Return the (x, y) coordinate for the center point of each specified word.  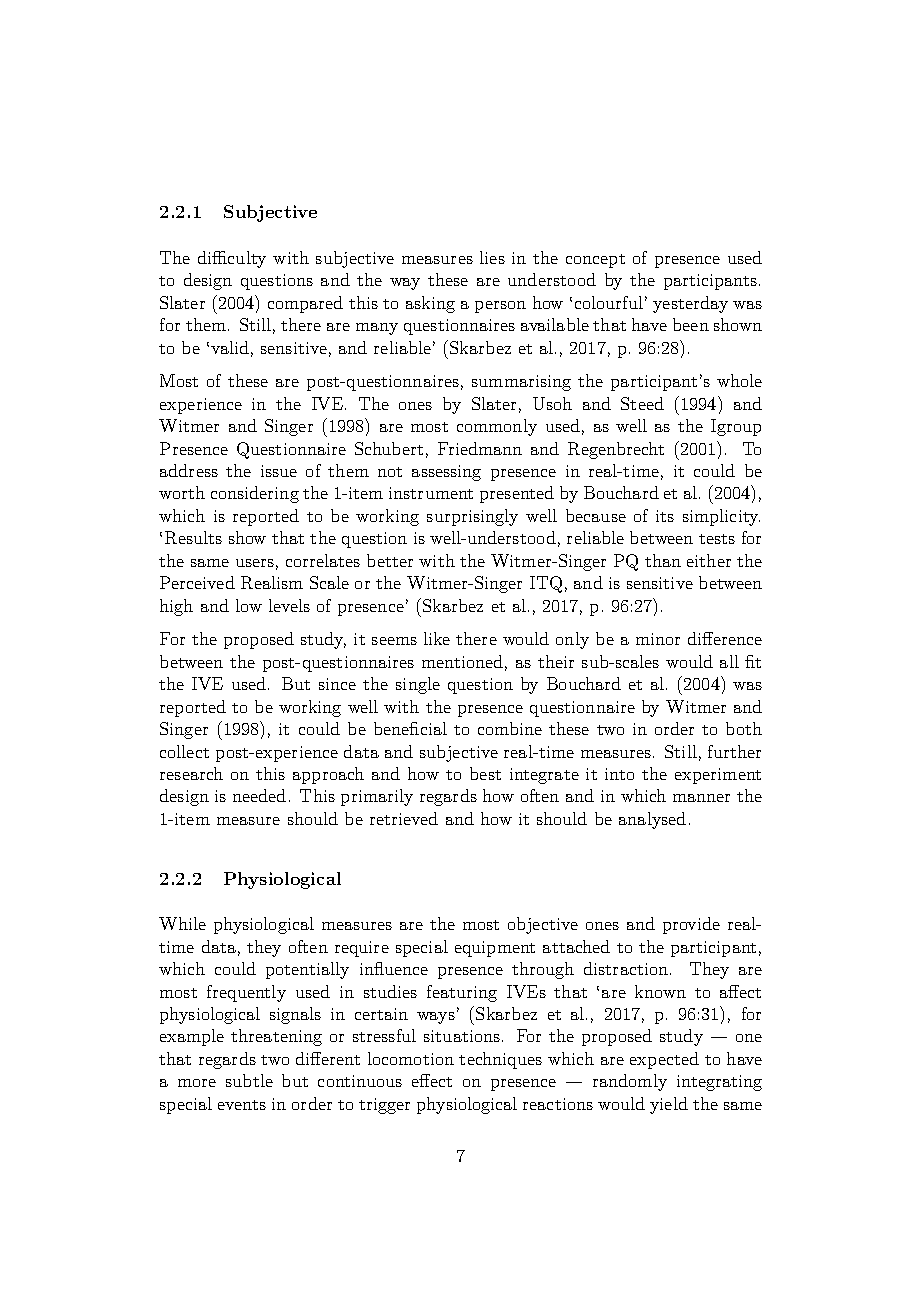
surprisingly (472, 517)
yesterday (690, 304)
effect (432, 1080)
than (663, 560)
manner (701, 798)
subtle (249, 1080)
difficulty (232, 259)
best (485, 773)
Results (193, 537)
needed (259, 795)
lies (492, 257)
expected (664, 1060)
